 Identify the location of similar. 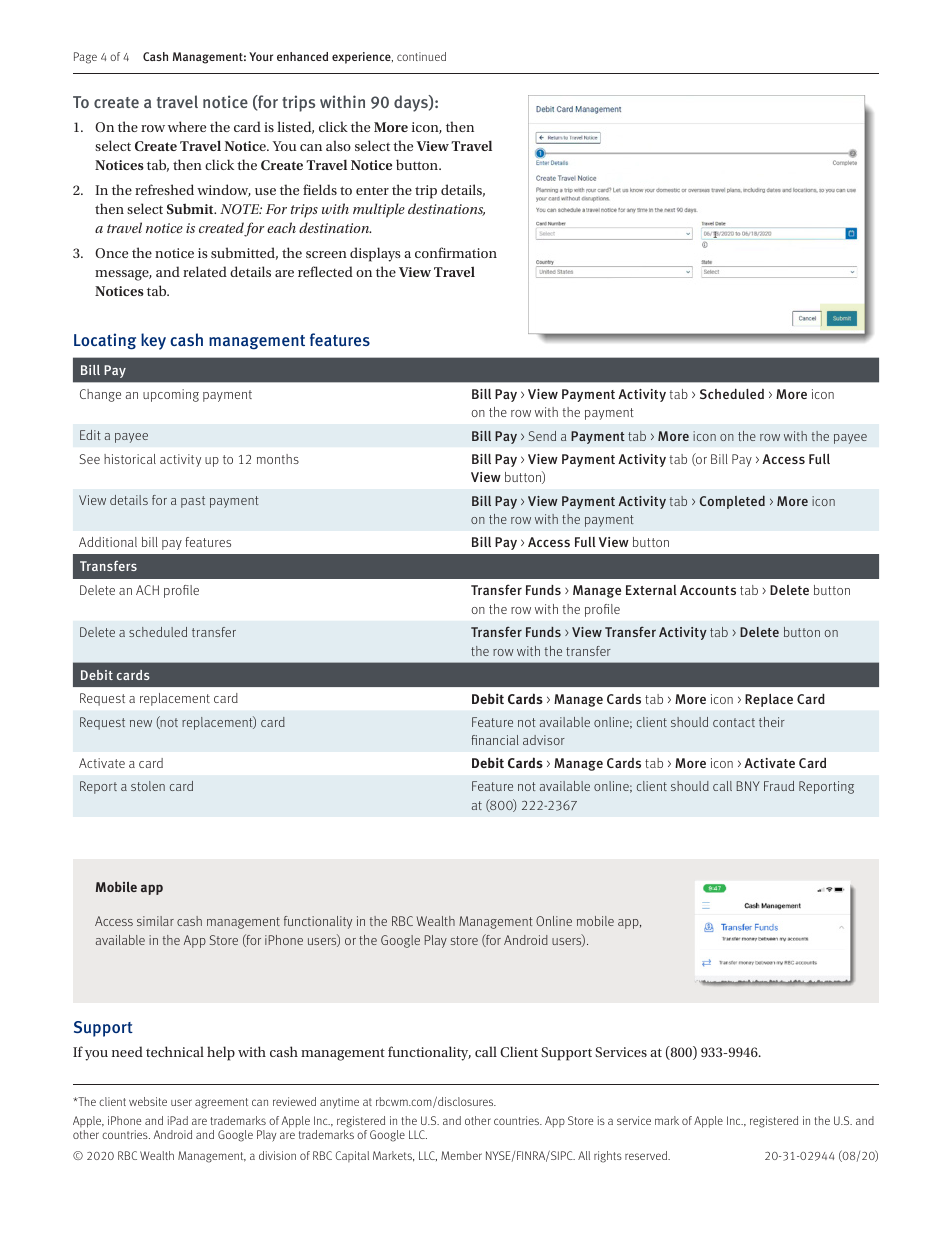
(155, 921).
